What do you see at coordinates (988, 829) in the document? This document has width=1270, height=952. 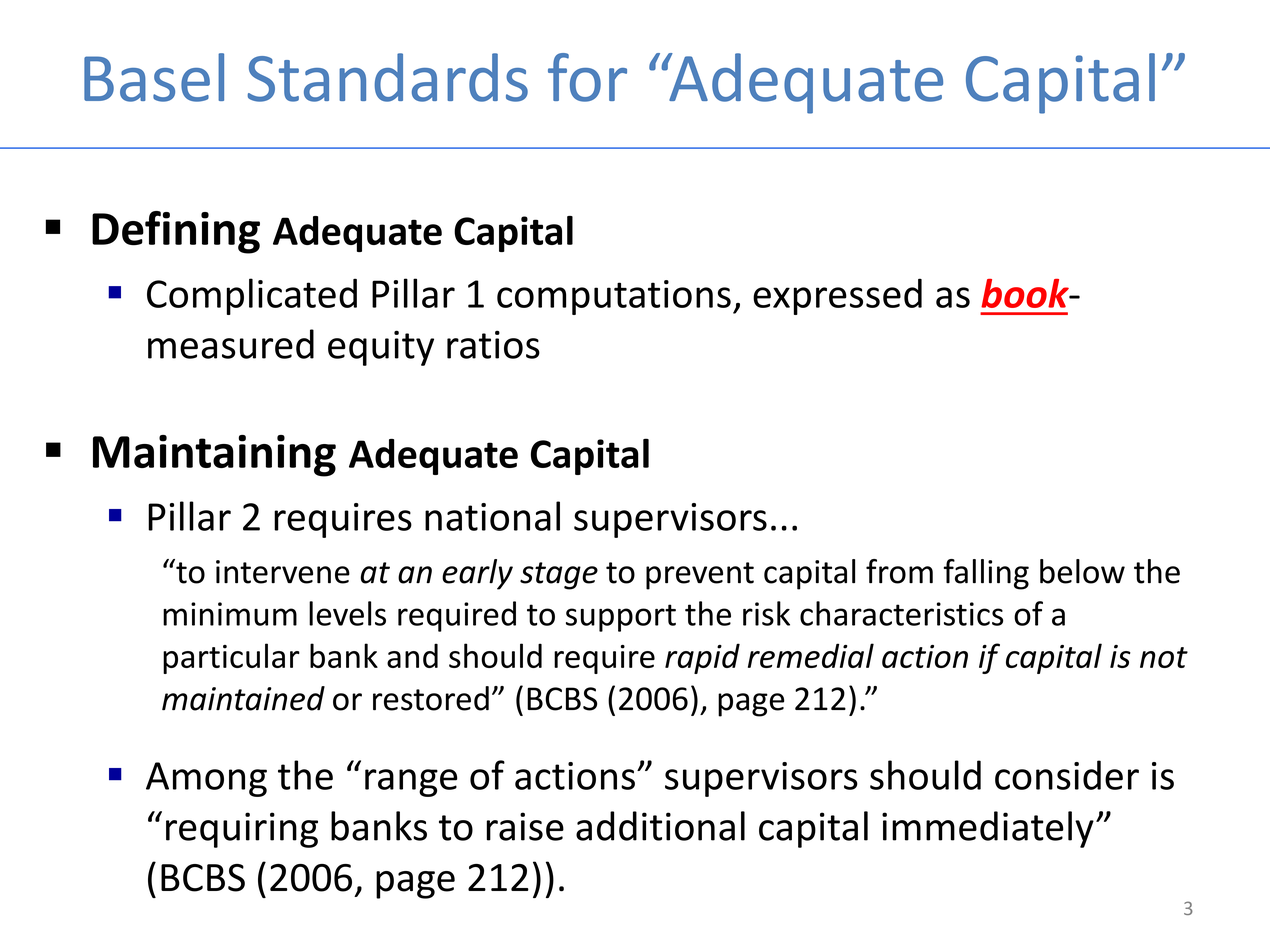 I see `immediately` at bounding box center [988, 829].
